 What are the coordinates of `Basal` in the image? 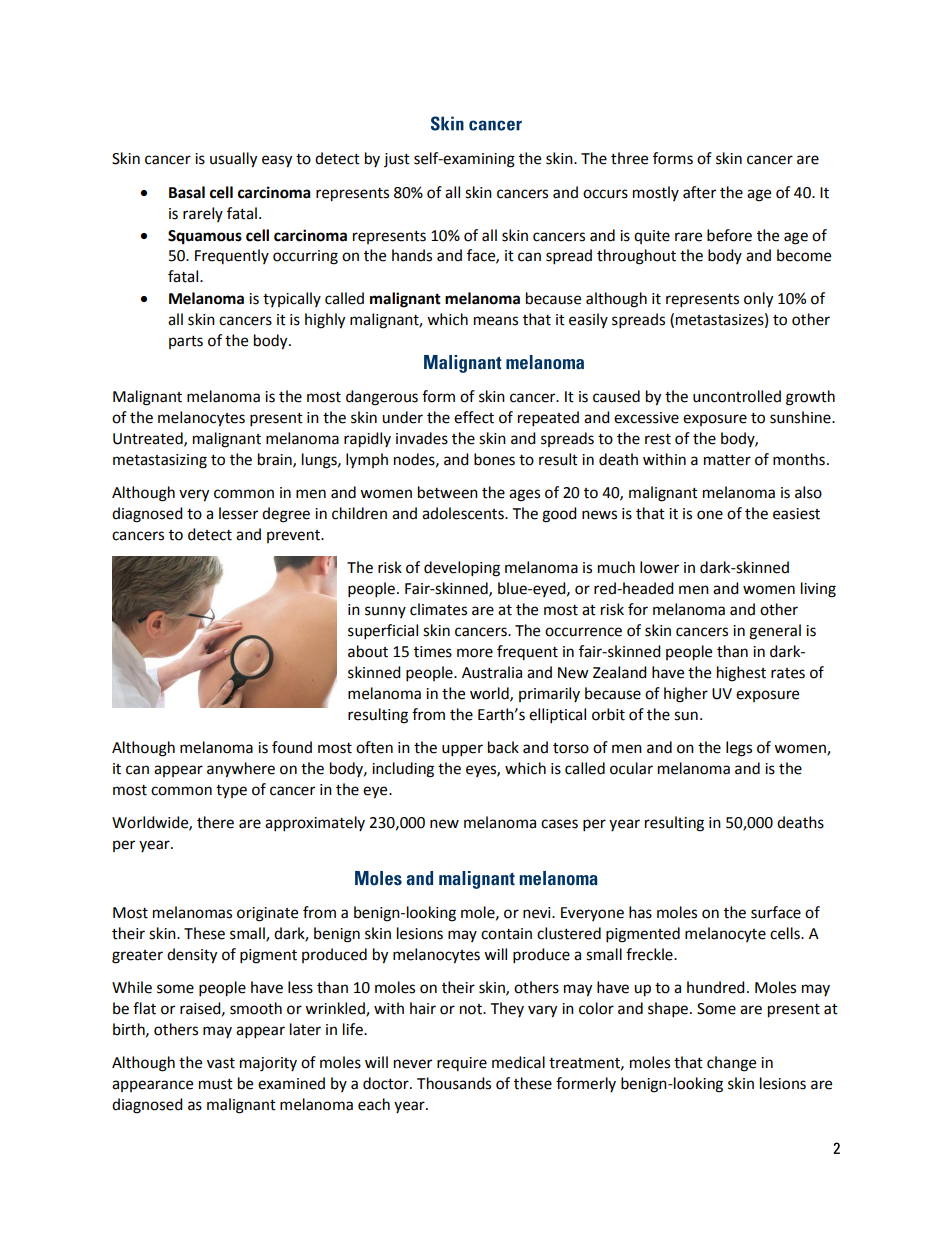 It's located at (187, 192).
